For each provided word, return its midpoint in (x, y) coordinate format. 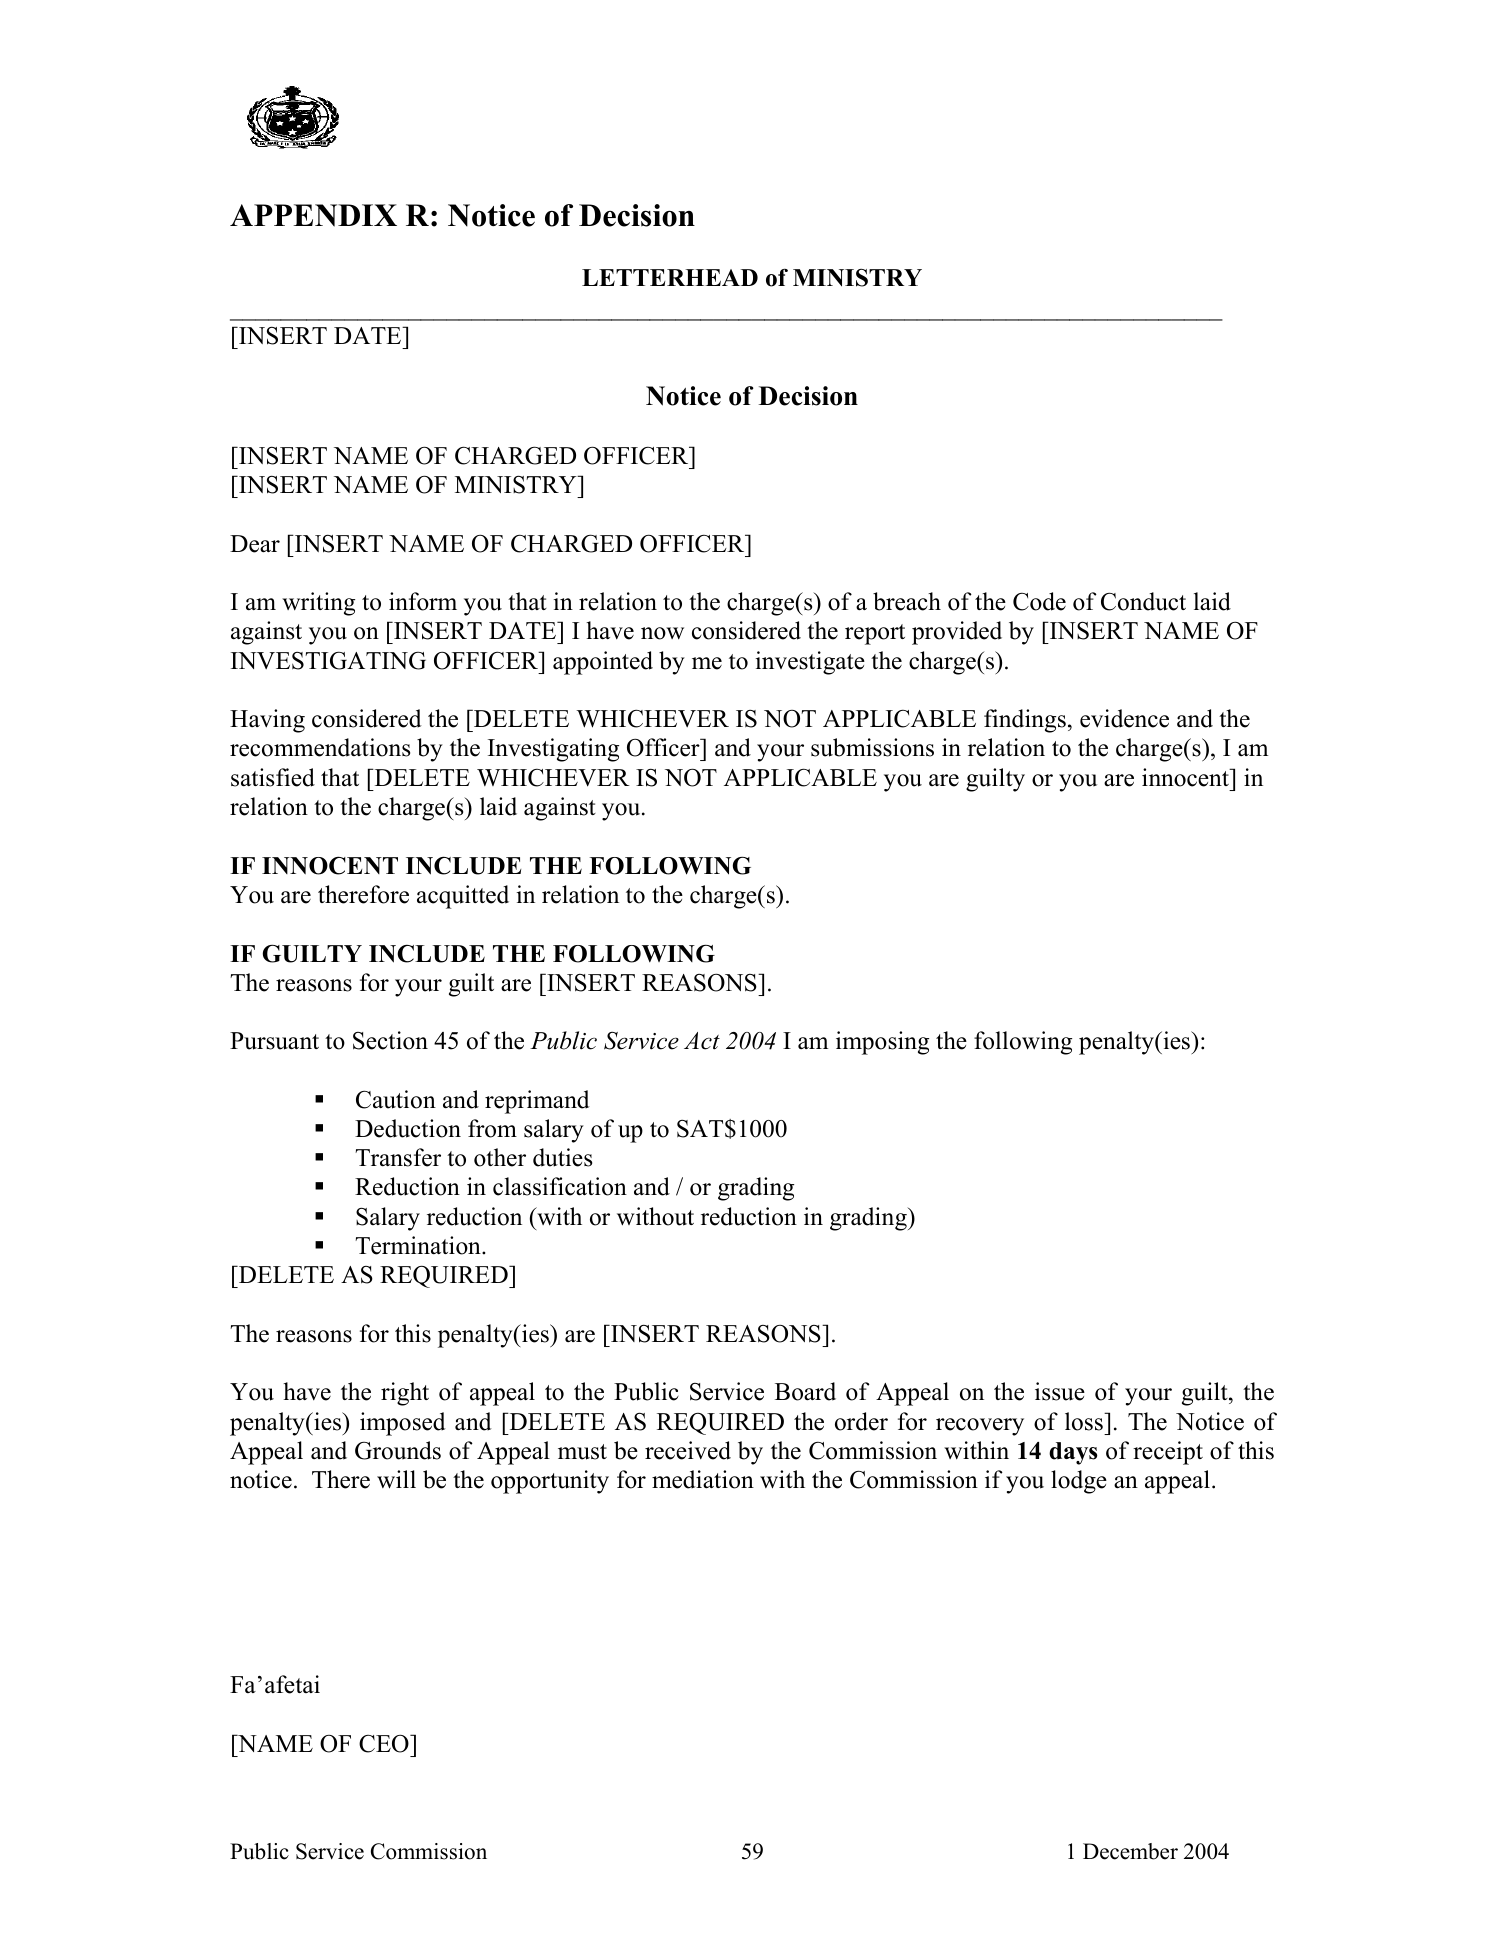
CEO (385, 1744)
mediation (703, 1479)
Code (1039, 601)
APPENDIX (313, 215)
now (662, 633)
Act (702, 1041)
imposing (882, 1043)
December (1130, 1851)
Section (390, 1040)
